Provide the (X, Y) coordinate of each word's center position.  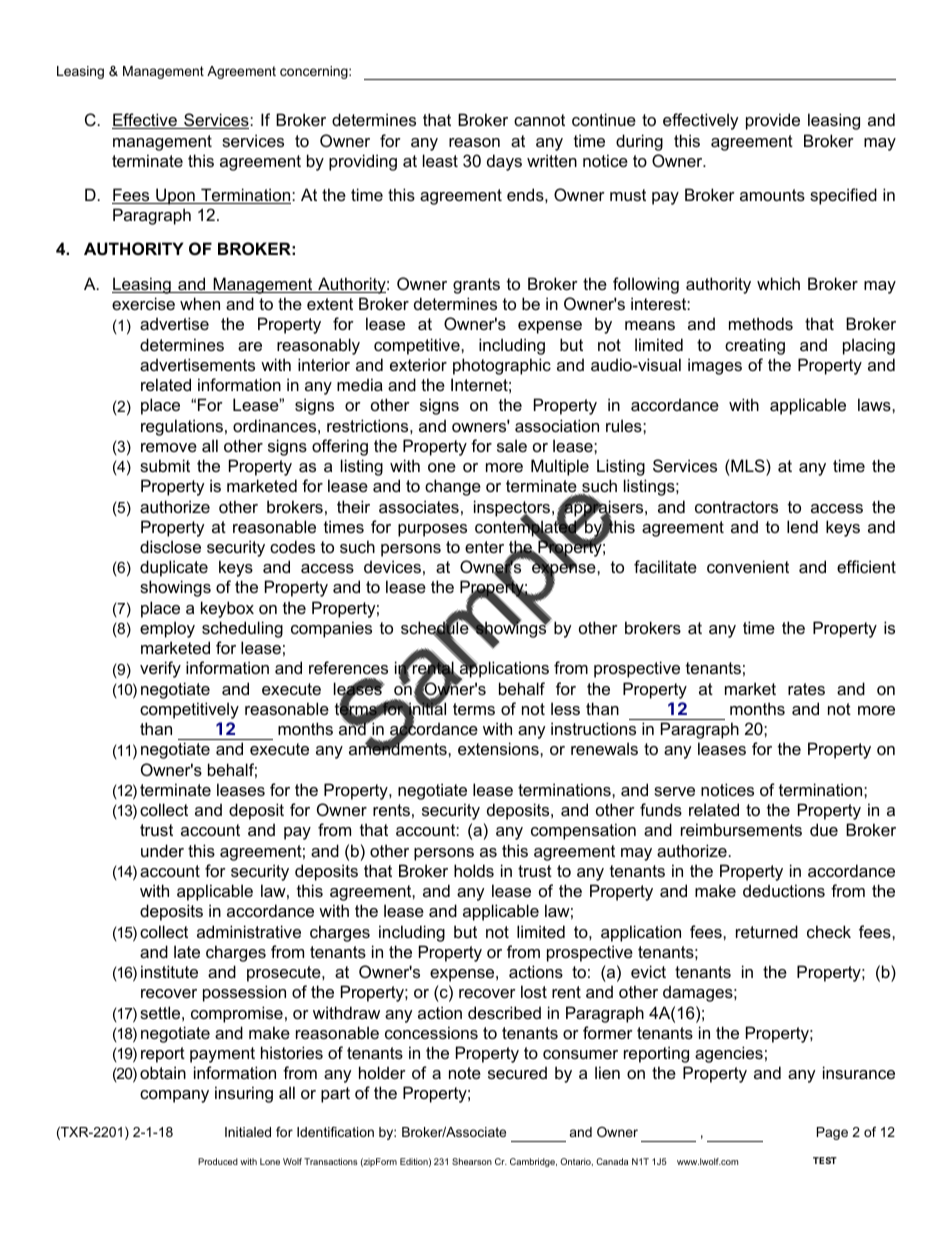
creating (755, 346)
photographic (502, 366)
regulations (182, 427)
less (565, 708)
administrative (249, 931)
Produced (218, 1161)
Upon (175, 196)
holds (474, 870)
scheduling (242, 629)
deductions (784, 890)
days (504, 162)
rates (806, 689)
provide (773, 121)
